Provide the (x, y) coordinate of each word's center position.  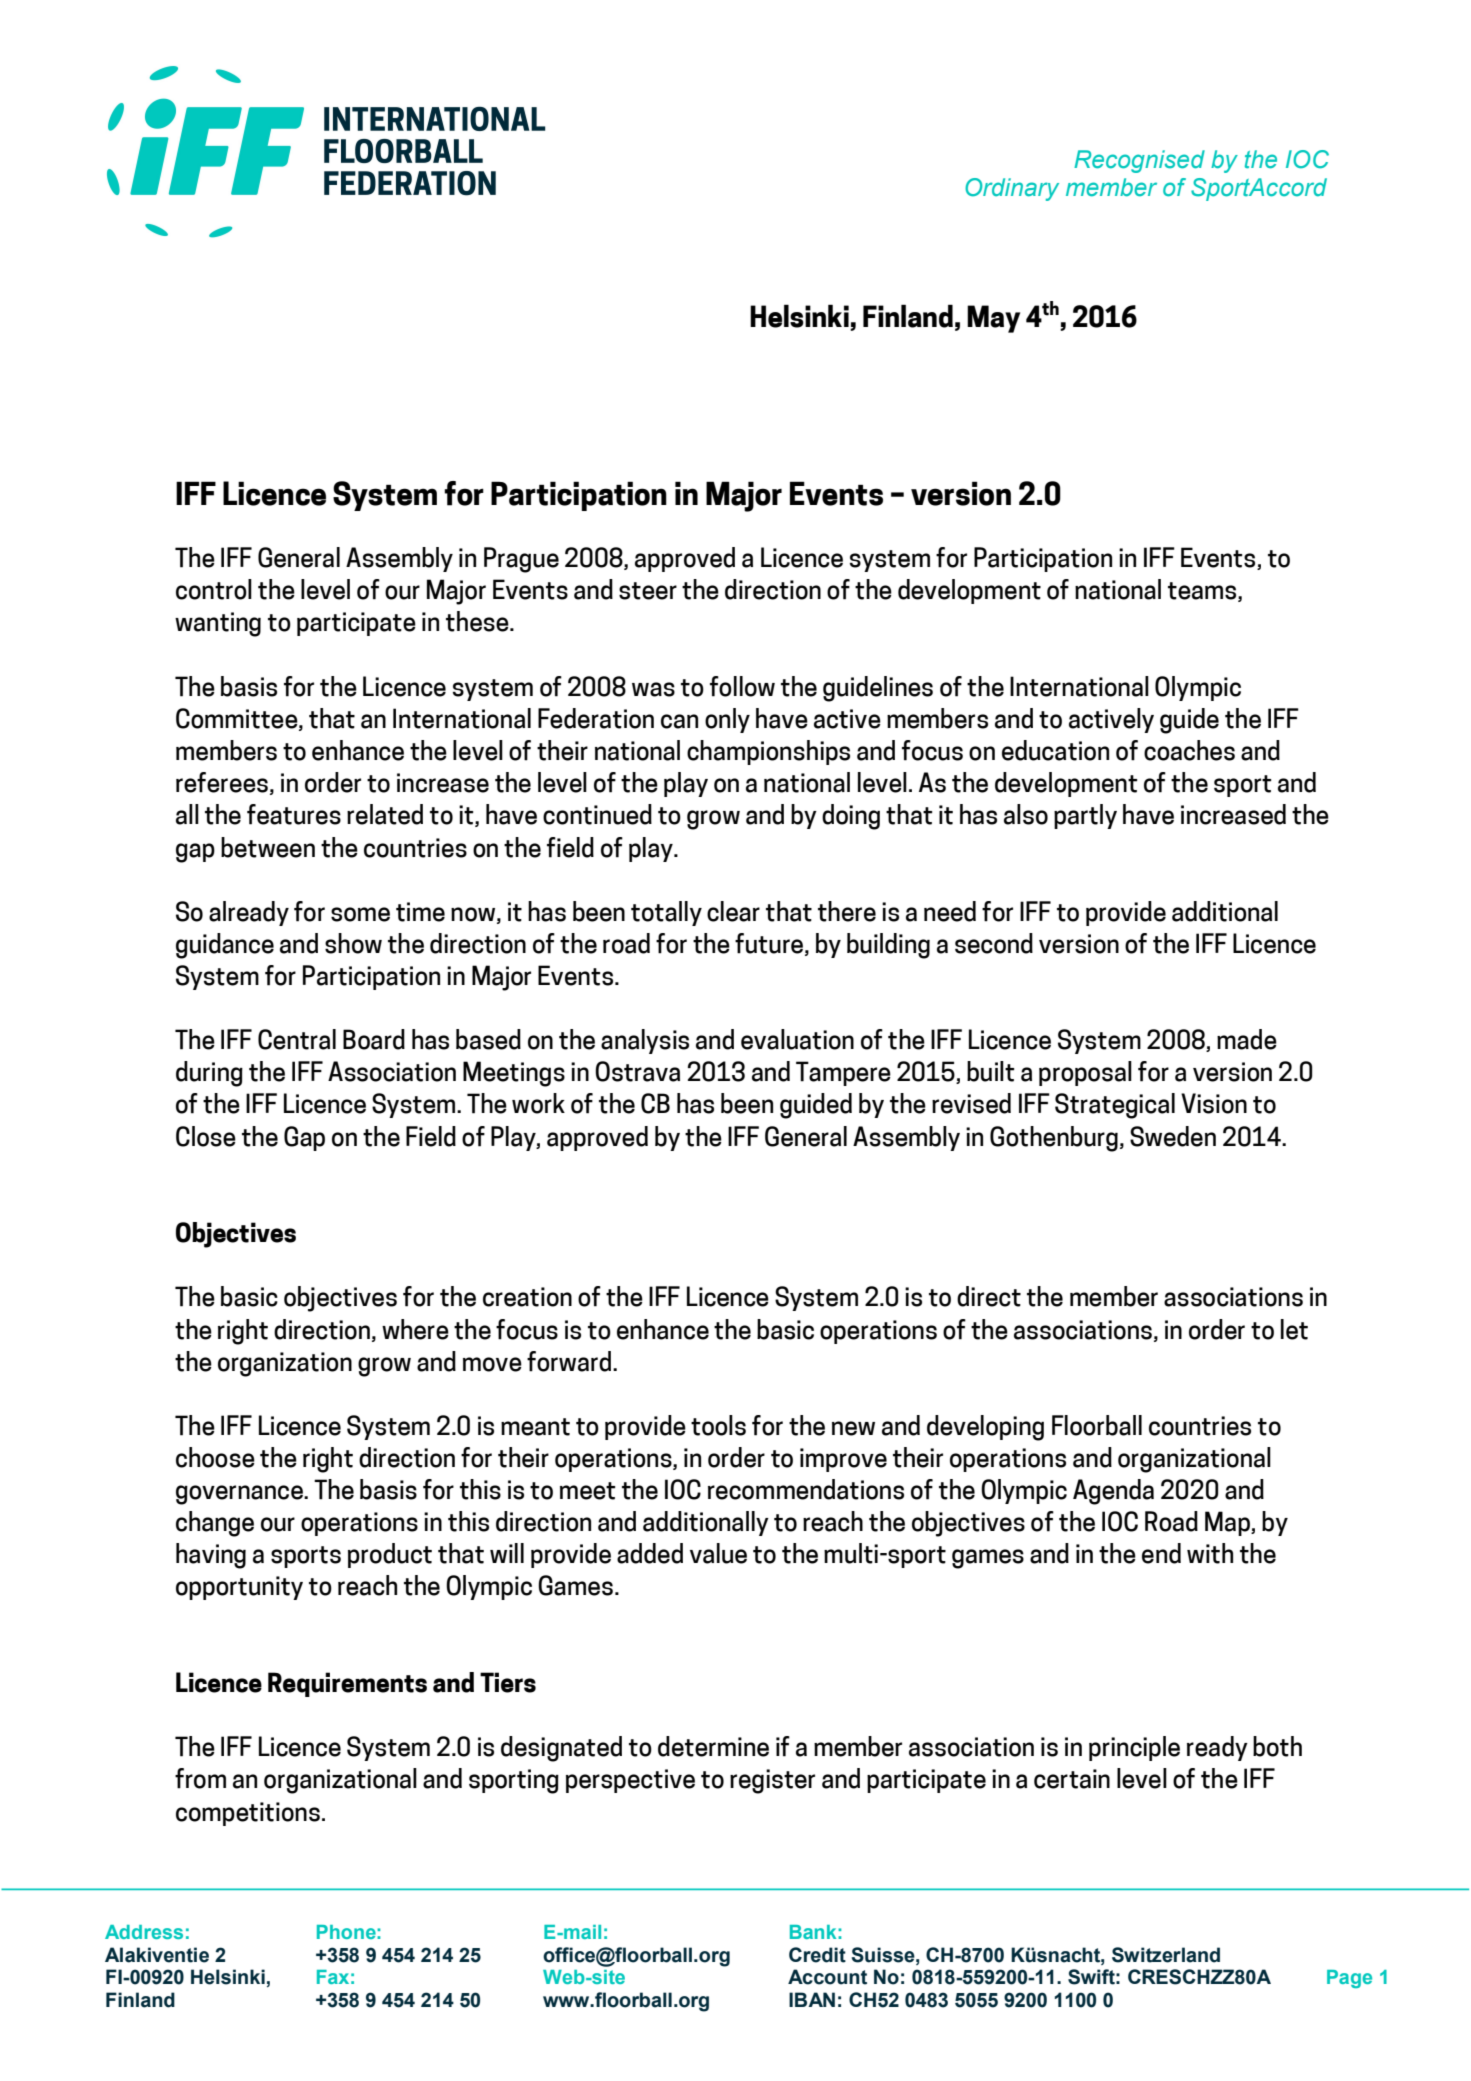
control (214, 589)
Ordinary (1012, 189)
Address (144, 1932)
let (1294, 1329)
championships (768, 752)
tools (718, 1425)
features (294, 814)
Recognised (1139, 161)
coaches (1189, 750)
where (415, 1329)
